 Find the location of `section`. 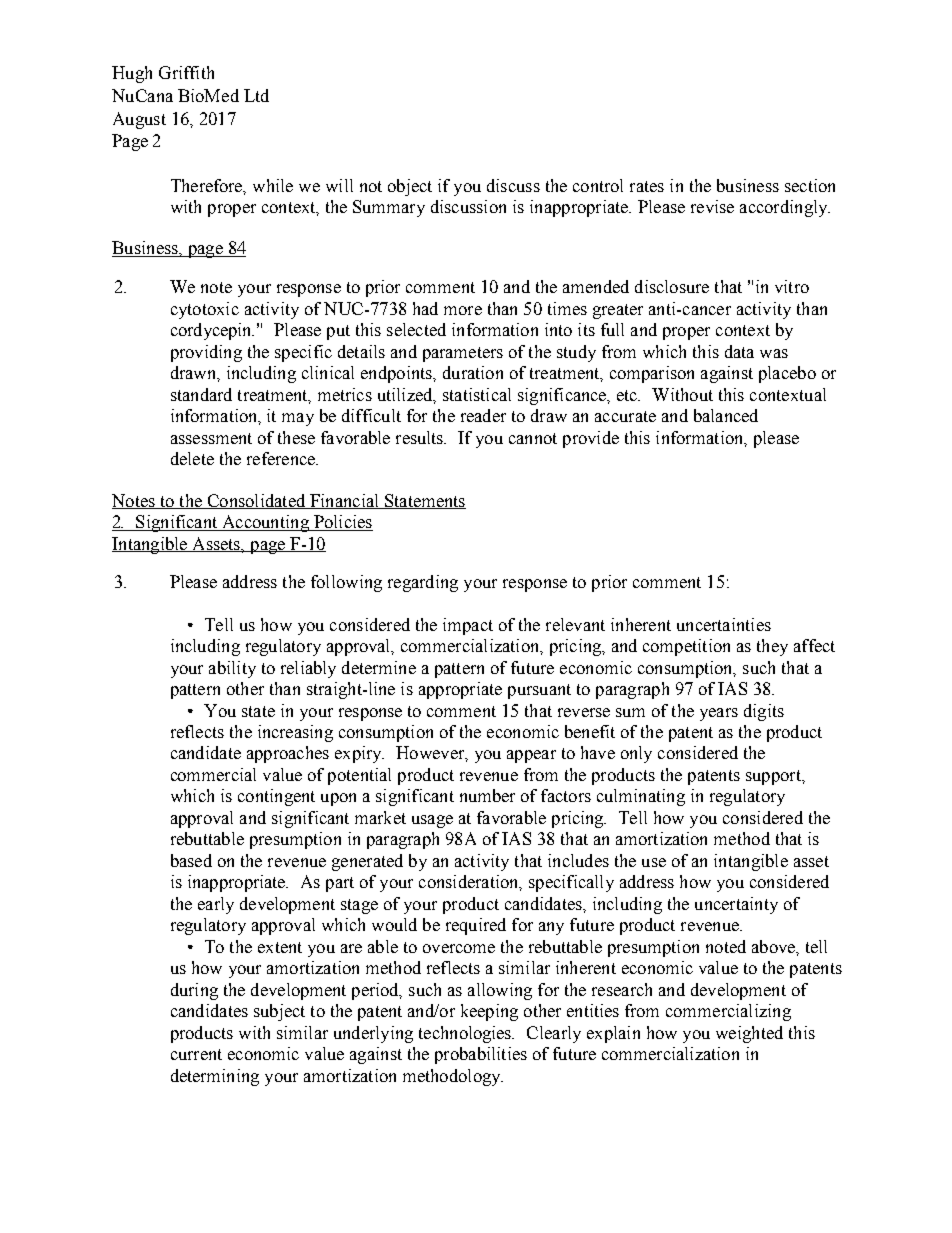

section is located at coordinates (810, 185).
